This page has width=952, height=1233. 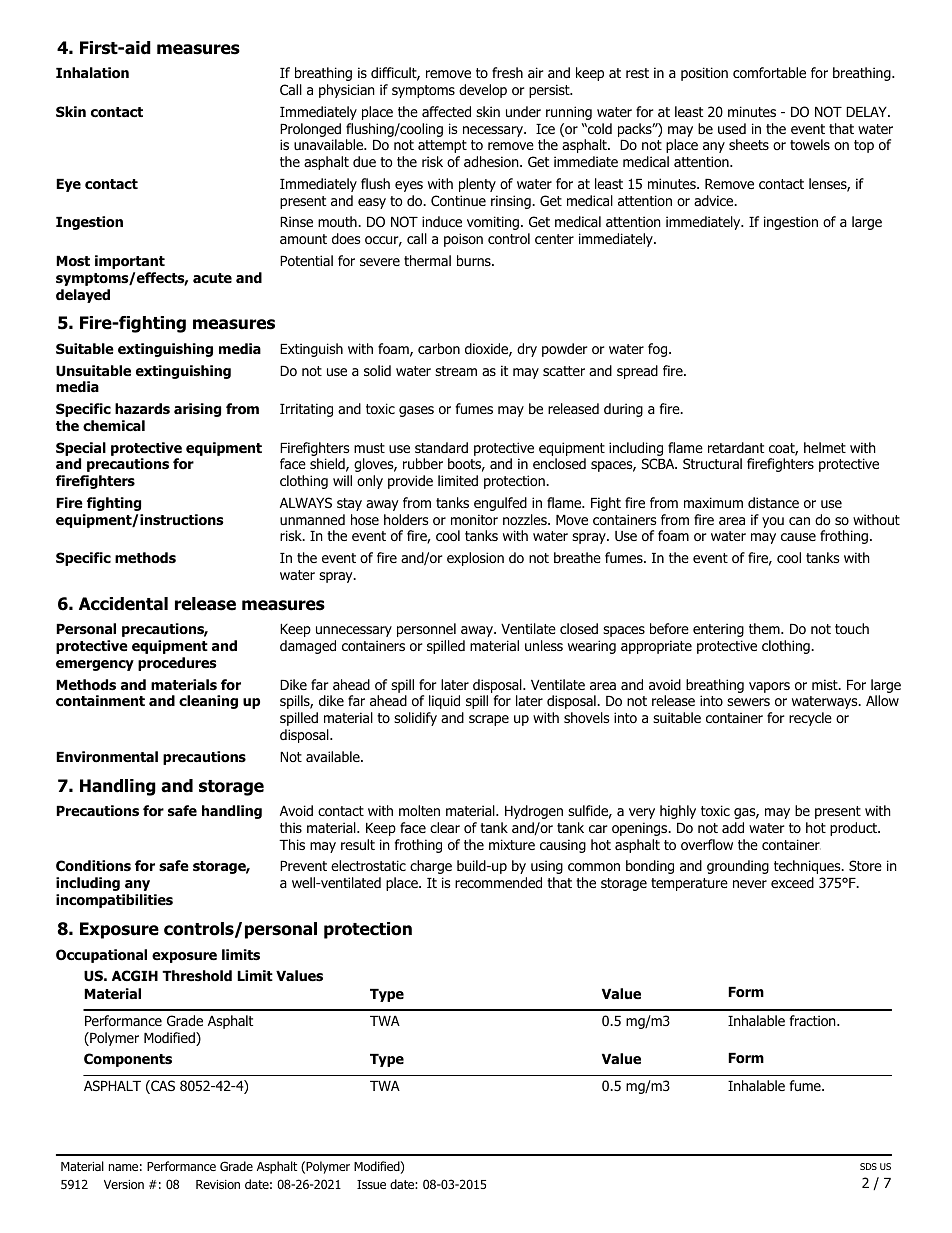 What do you see at coordinates (483, 91) in the page?
I see `develop` at bounding box center [483, 91].
